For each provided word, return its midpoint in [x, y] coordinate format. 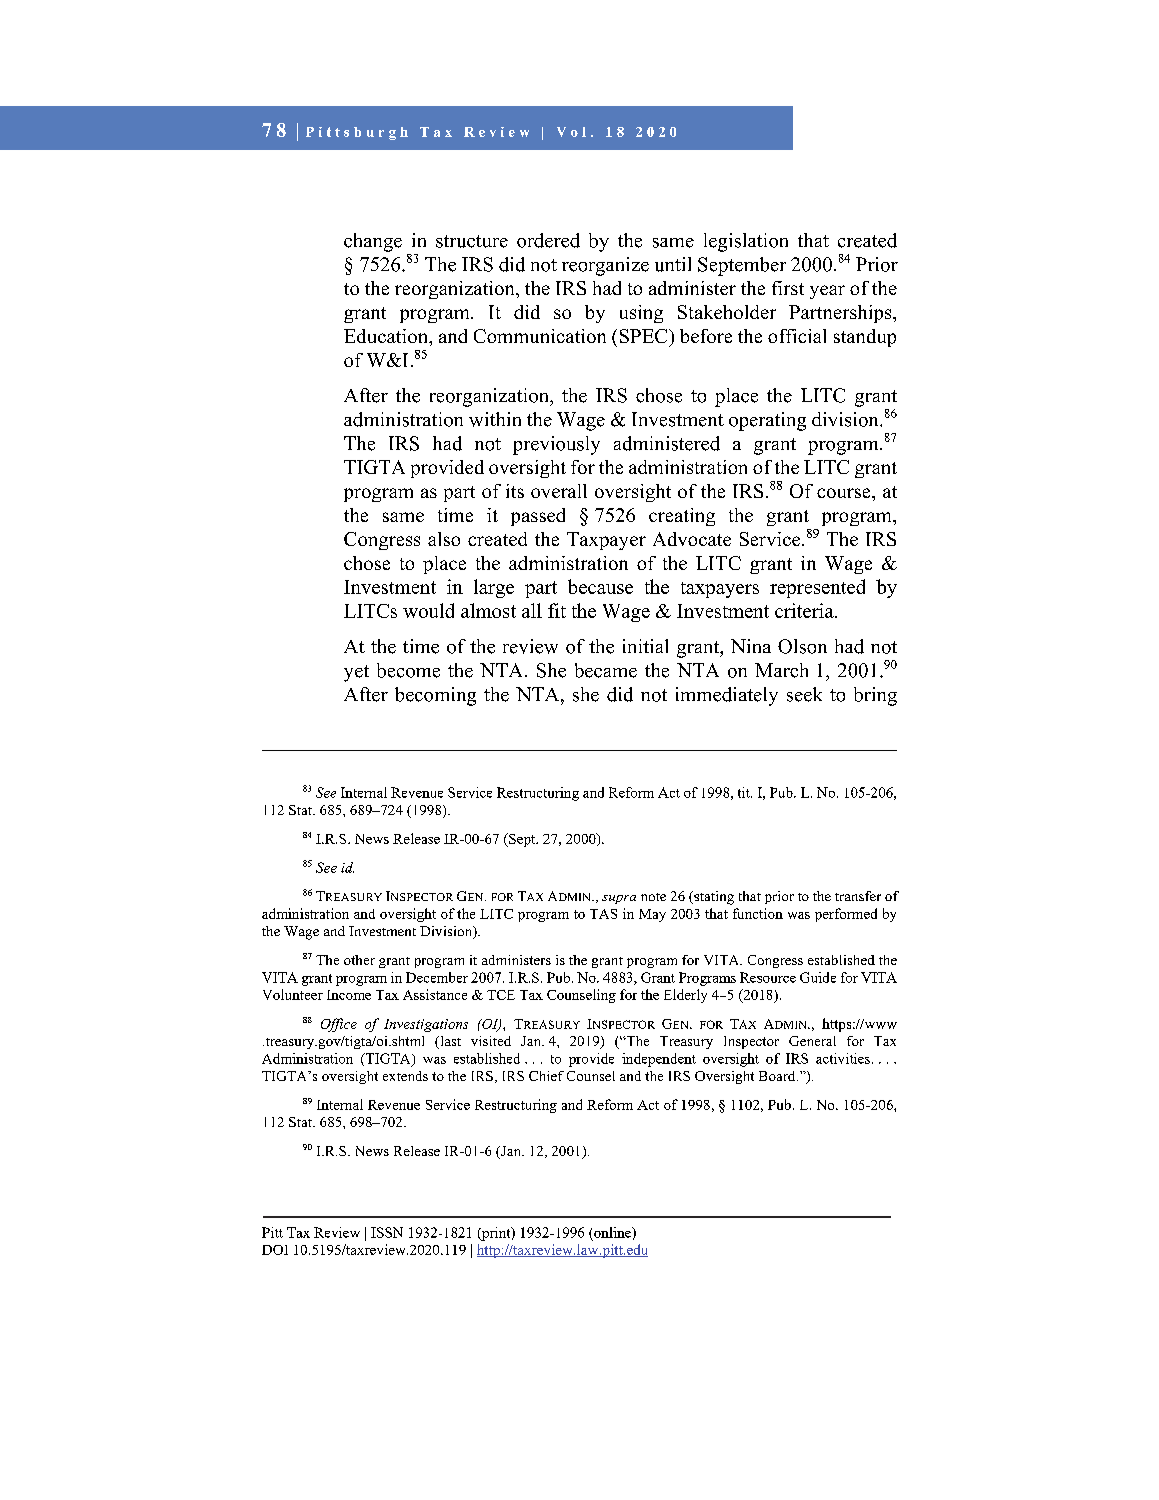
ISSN [387, 1232]
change [373, 242]
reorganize [605, 266]
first [788, 288]
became [606, 670]
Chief [546, 1076]
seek [804, 694]
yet [356, 673]
